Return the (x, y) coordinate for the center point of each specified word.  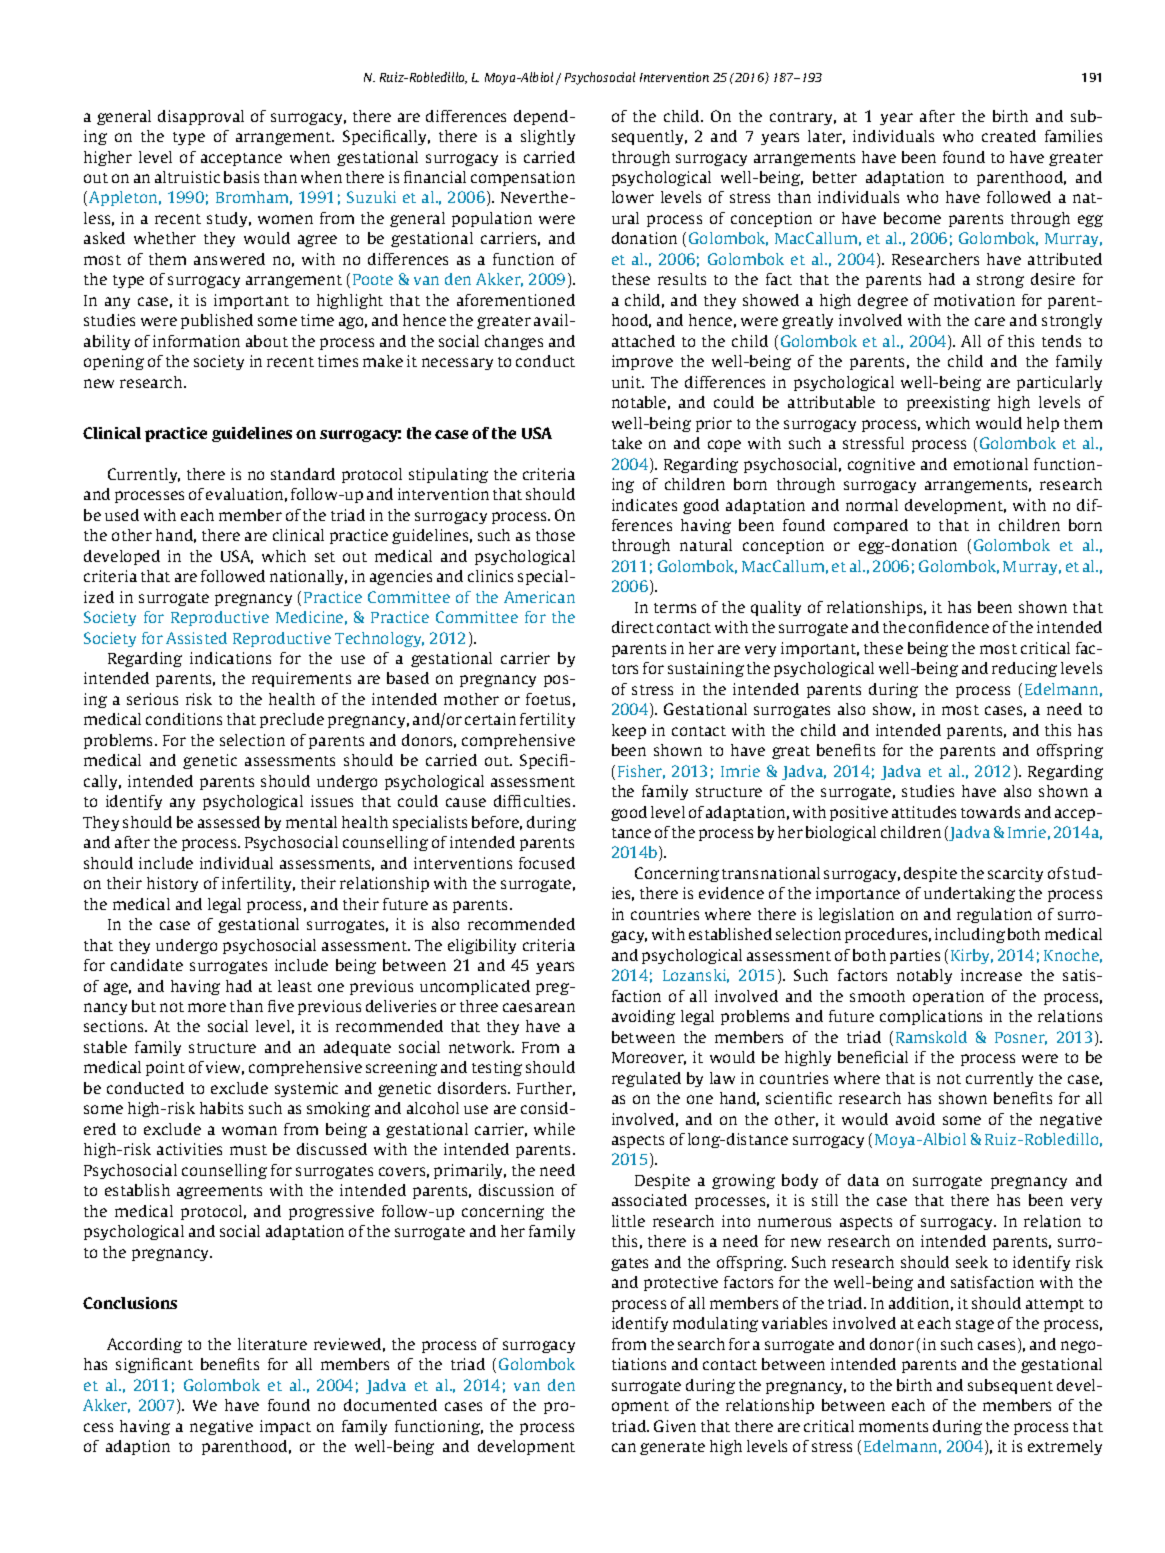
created (1009, 136)
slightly (548, 137)
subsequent (1010, 1386)
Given (675, 1426)
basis (241, 177)
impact (285, 1427)
